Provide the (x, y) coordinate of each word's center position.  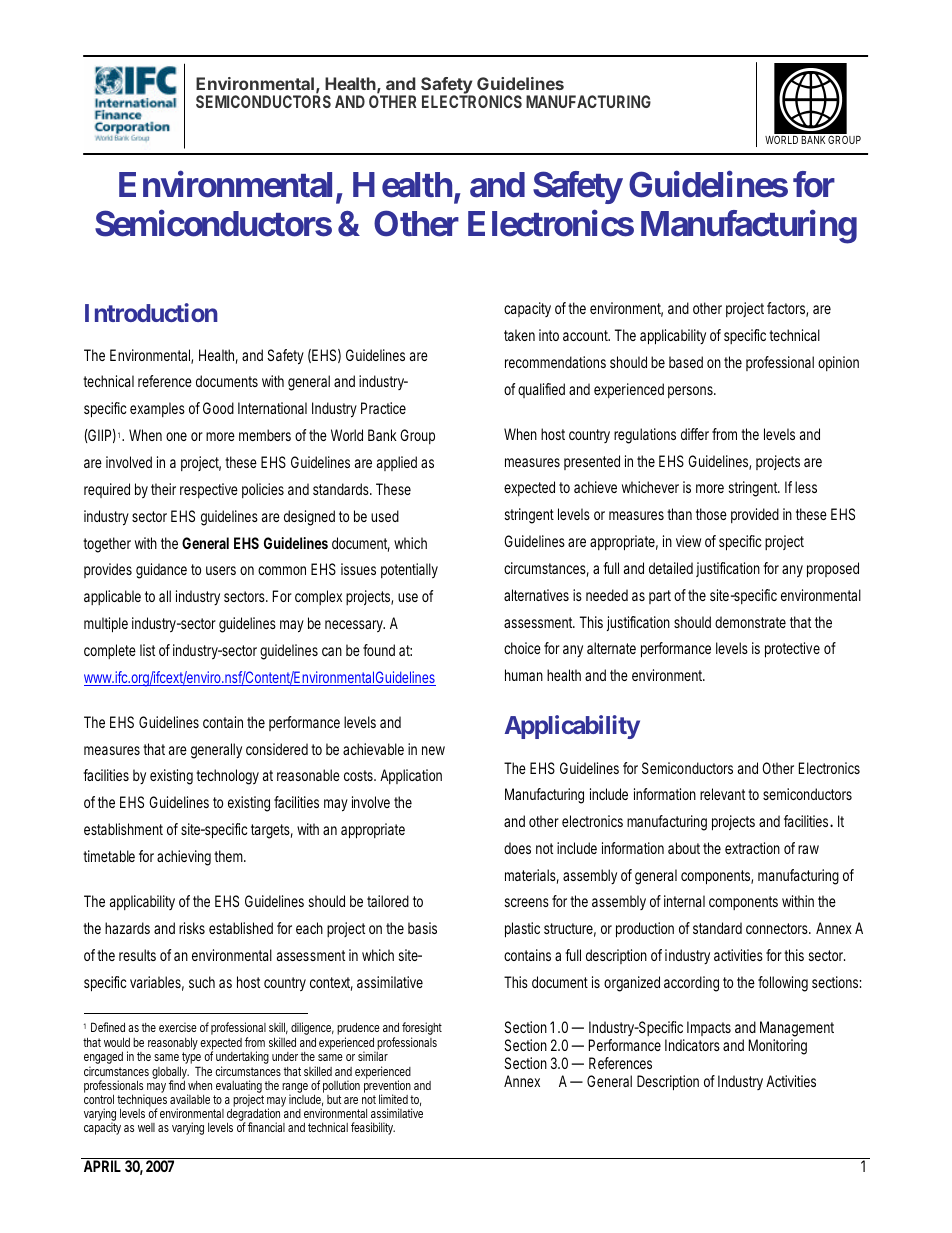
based (686, 362)
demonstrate (750, 622)
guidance (161, 571)
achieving (184, 858)
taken (519, 335)
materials (532, 876)
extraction (752, 848)
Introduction (151, 312)
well (146, 1127)
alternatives (536, 595)
